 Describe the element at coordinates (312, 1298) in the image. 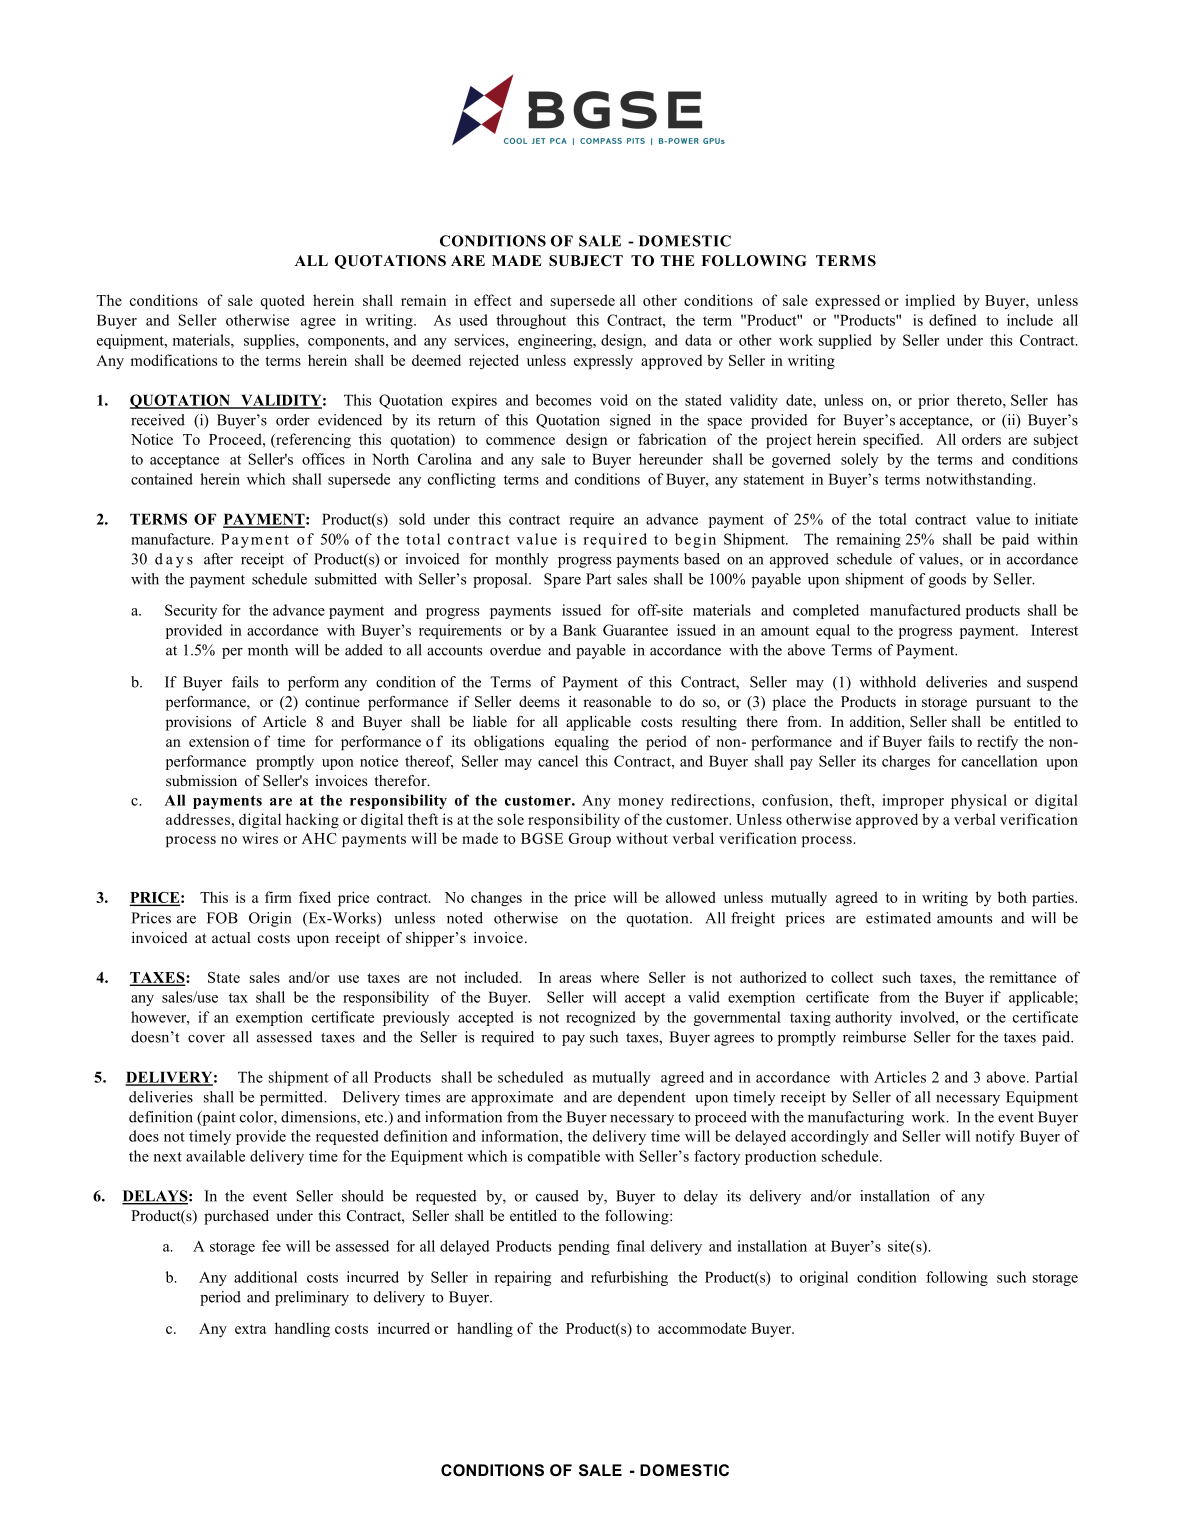

I see `preliminary` at that location.
